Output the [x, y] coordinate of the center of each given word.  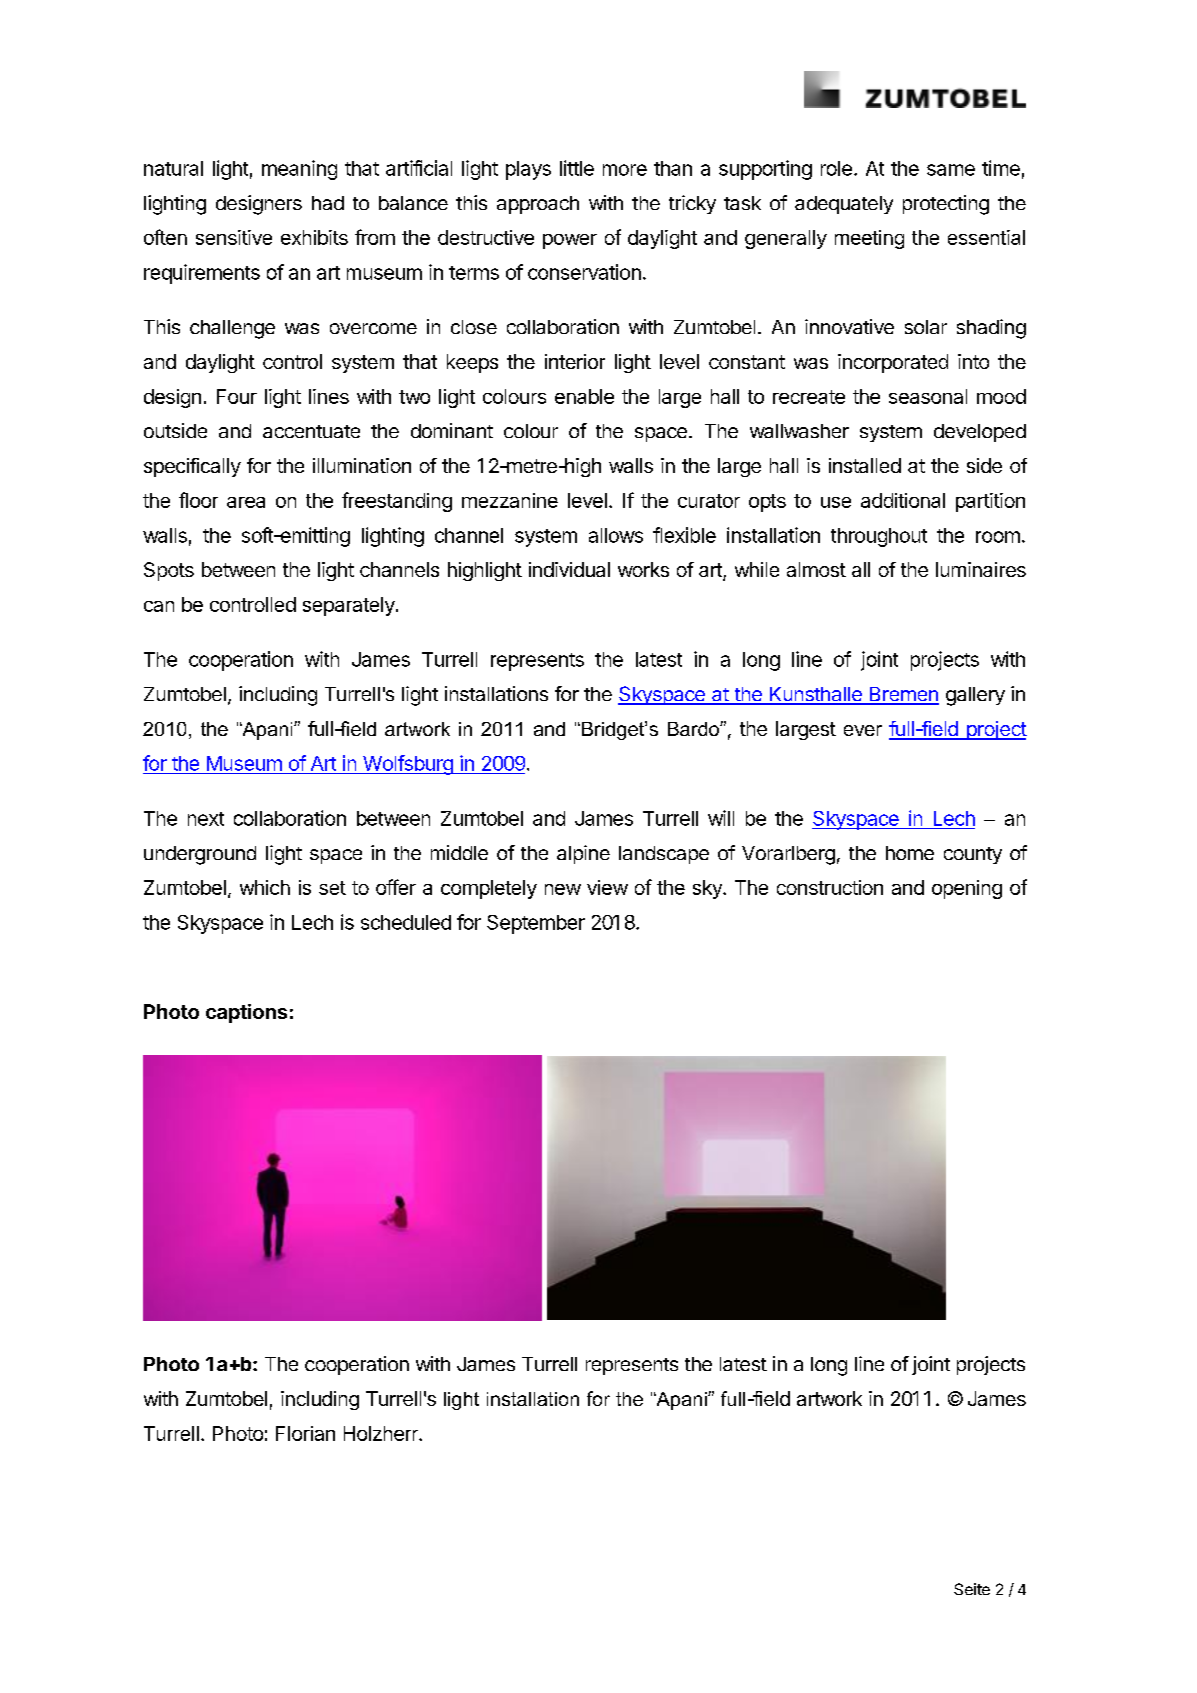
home [910, 853]
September [536, 924]
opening [967, 889]
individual [569, 569]
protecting [946, 205]
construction [830, 887]
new [563, 889]
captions [246, 1013]
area [246, 502]
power [570, 241]
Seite [972, 1589]
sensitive [234, 237]
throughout [879, 537]
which [265, 887]
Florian [305, 1433]
